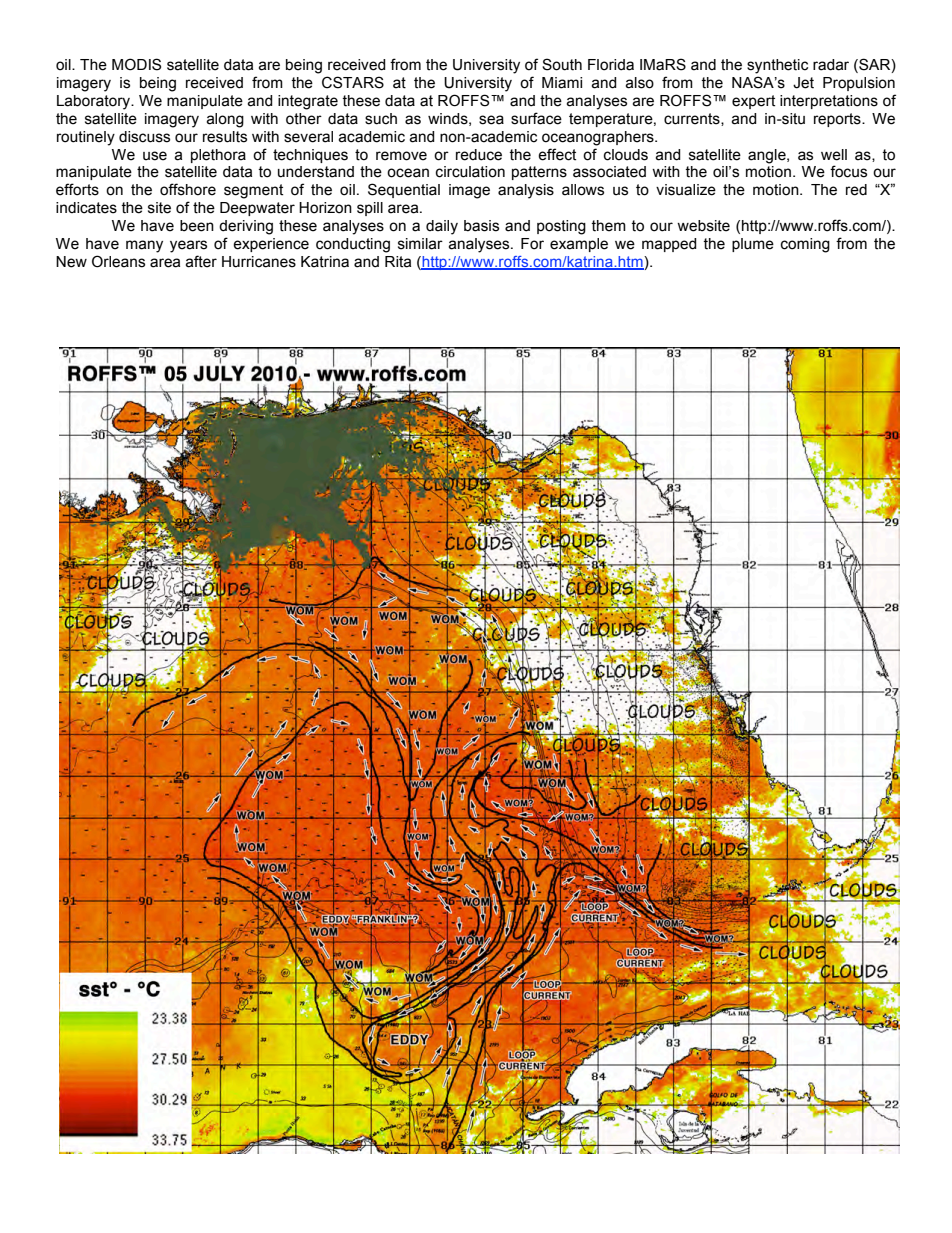 The width and height of the document is (952, 1233). What do you see at coordinates (777, 66) in the document?
I see `synthetic` at bounding box center [777, 66].
